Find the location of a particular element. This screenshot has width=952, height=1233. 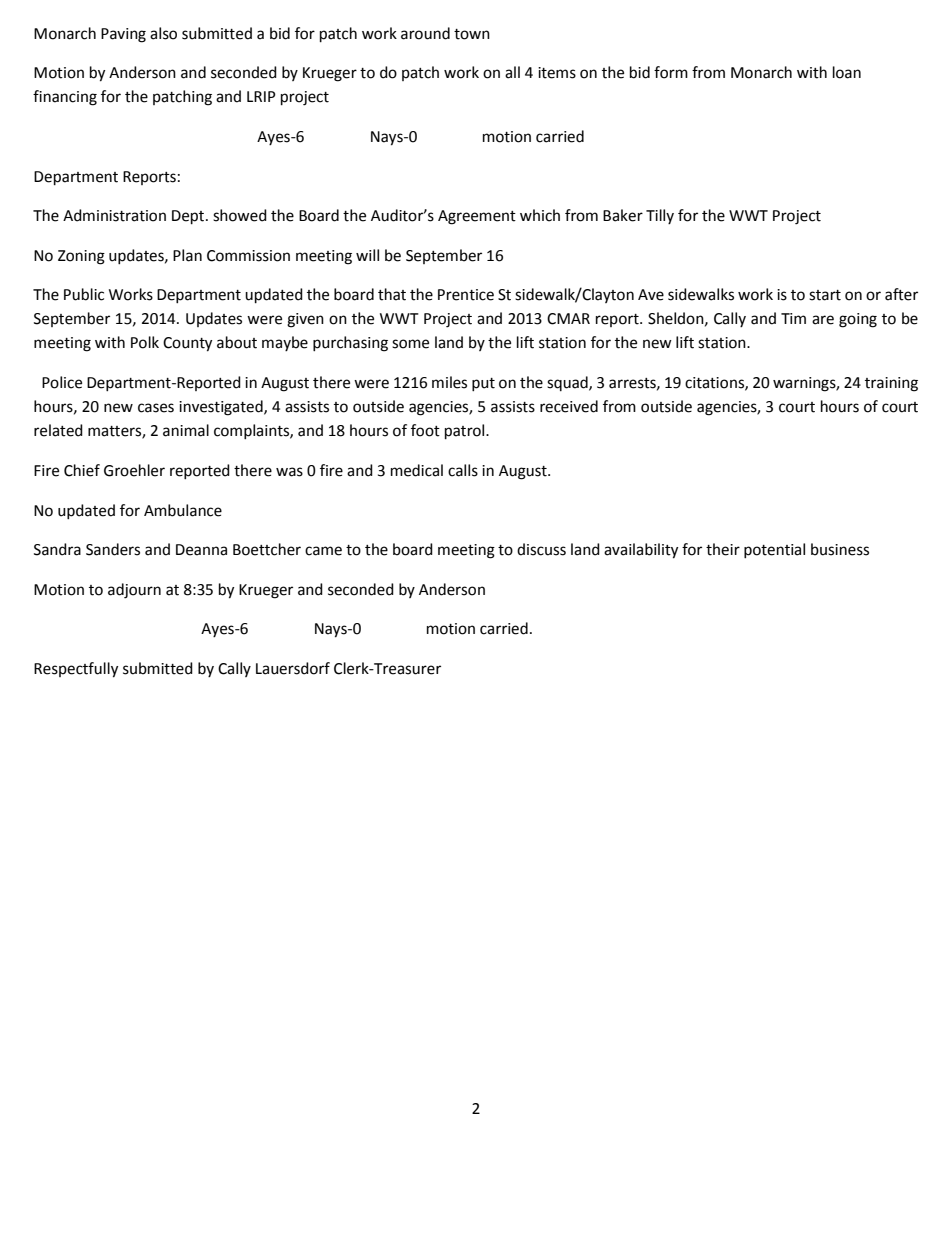

start is located at coordinates (825, 295).
